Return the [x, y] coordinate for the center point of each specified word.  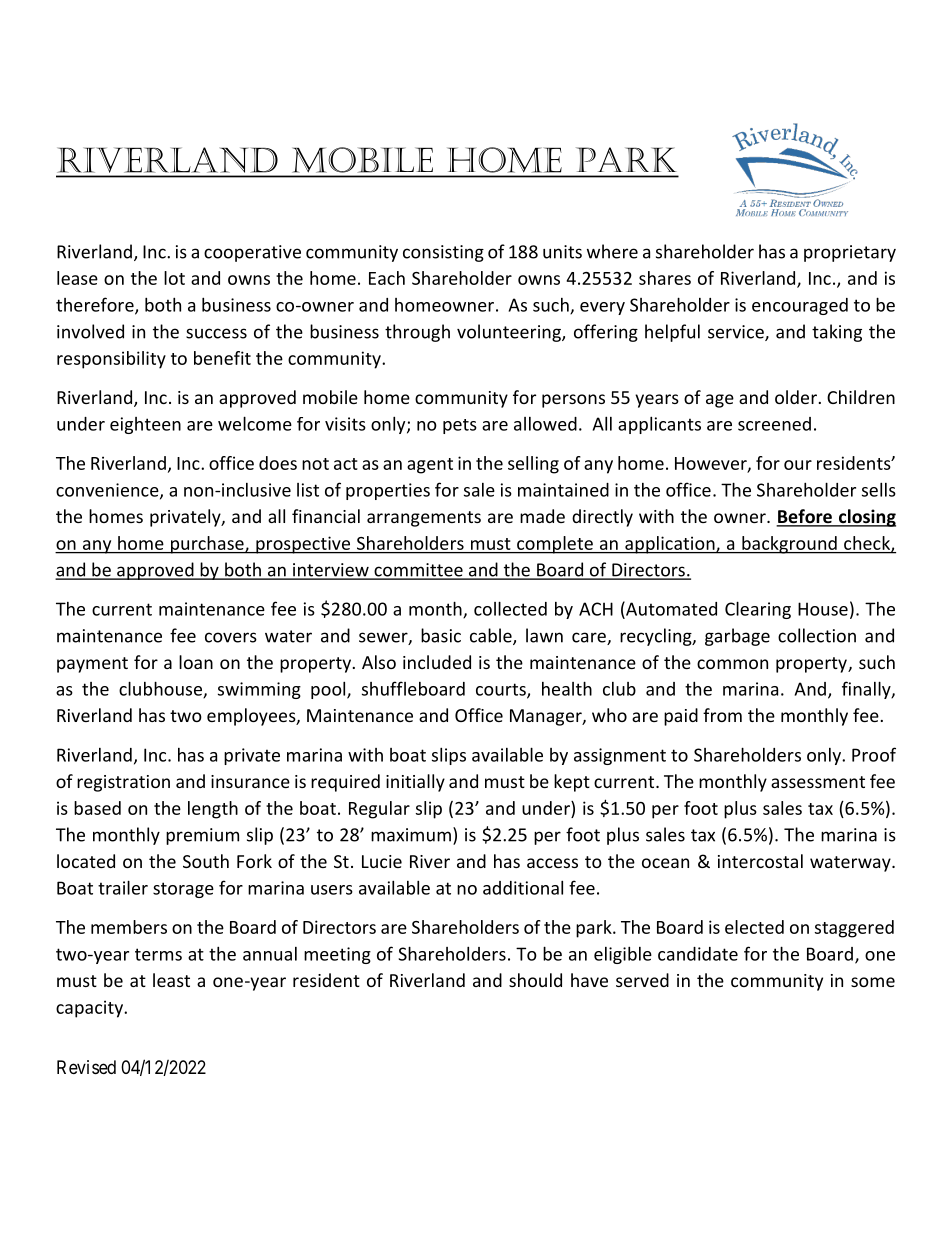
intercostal [760, 861]
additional [523, 887]
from [722, 715]
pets [460, 426]
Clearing [758, 610]
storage [183, 890]
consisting [443, 253]
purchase [207, 545]
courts [502, 690]
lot [174, 278]
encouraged [800, 306]
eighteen [145, 425]
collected [510, 608]
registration [123, 783]
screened [774, 424]
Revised [86, 1067]
